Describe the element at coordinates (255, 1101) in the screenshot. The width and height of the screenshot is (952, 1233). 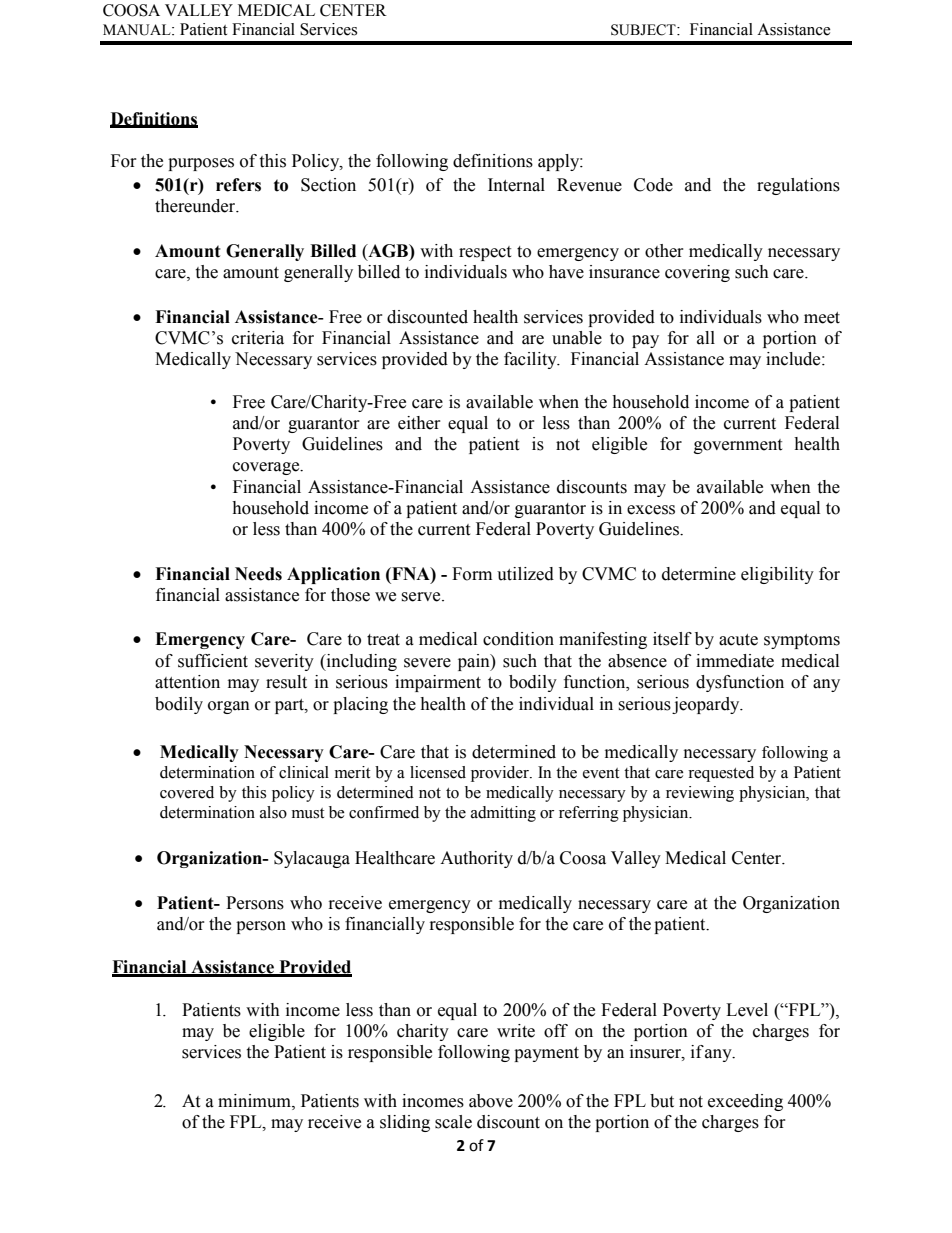
I see `minimum` at that location.
